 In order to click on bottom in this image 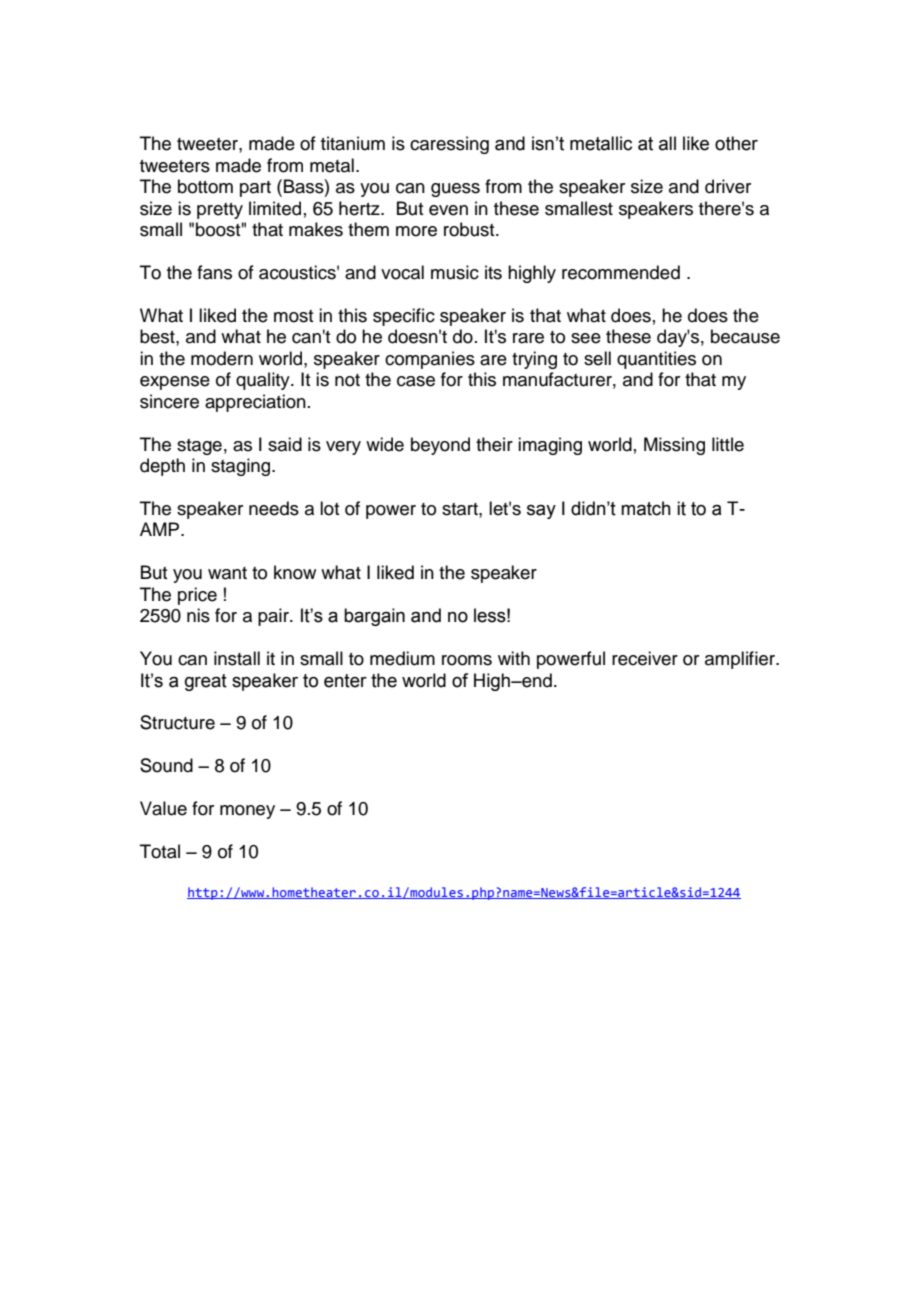, I will do `click(205, 186)`.
